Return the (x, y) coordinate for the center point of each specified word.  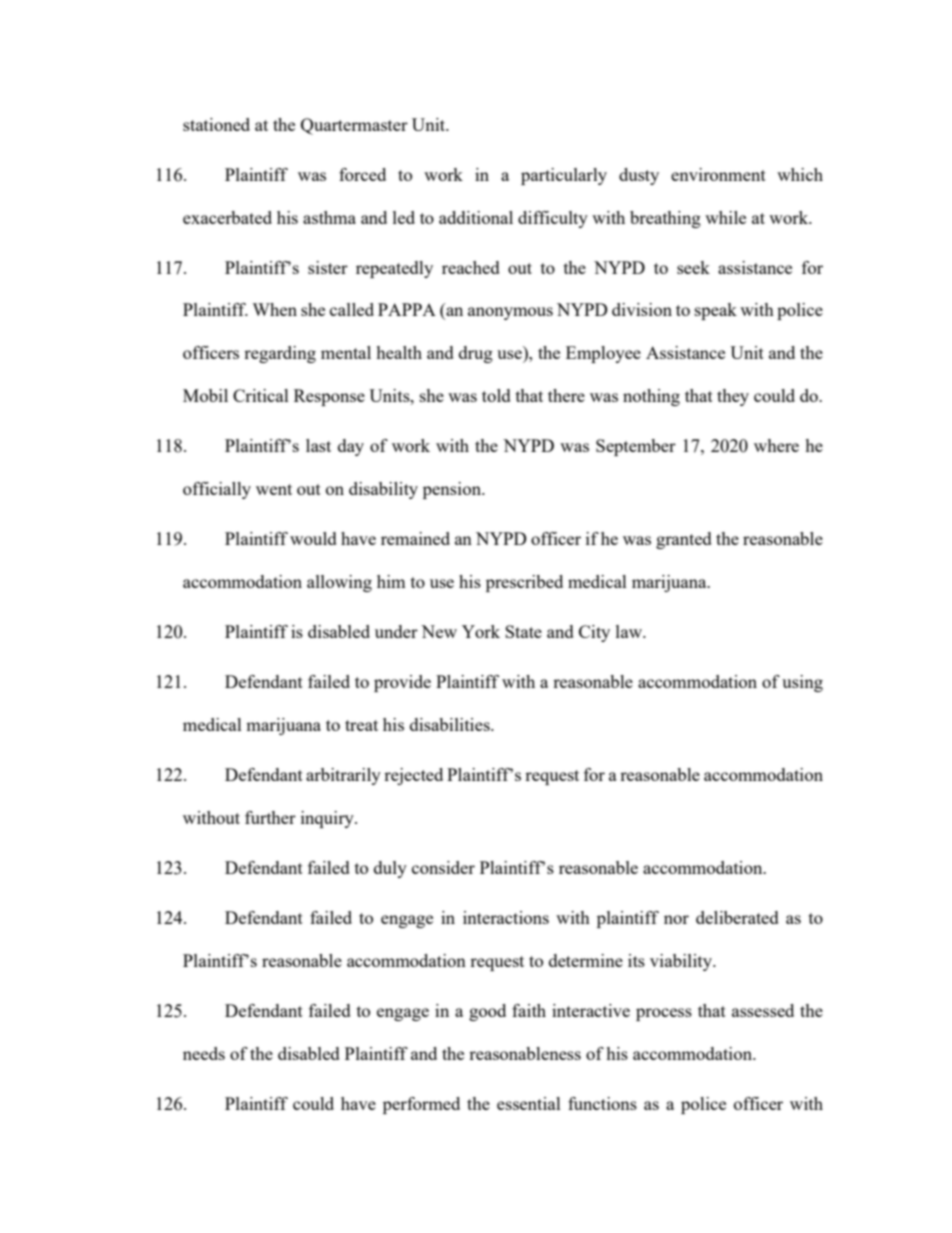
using (802, 683)
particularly (564, 176)
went (274, 489)
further (270, 817)
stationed (216, 124)
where (776, 445)
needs (204, 1053)
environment (718, 174)
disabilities (451, 724)
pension (453, 490)
